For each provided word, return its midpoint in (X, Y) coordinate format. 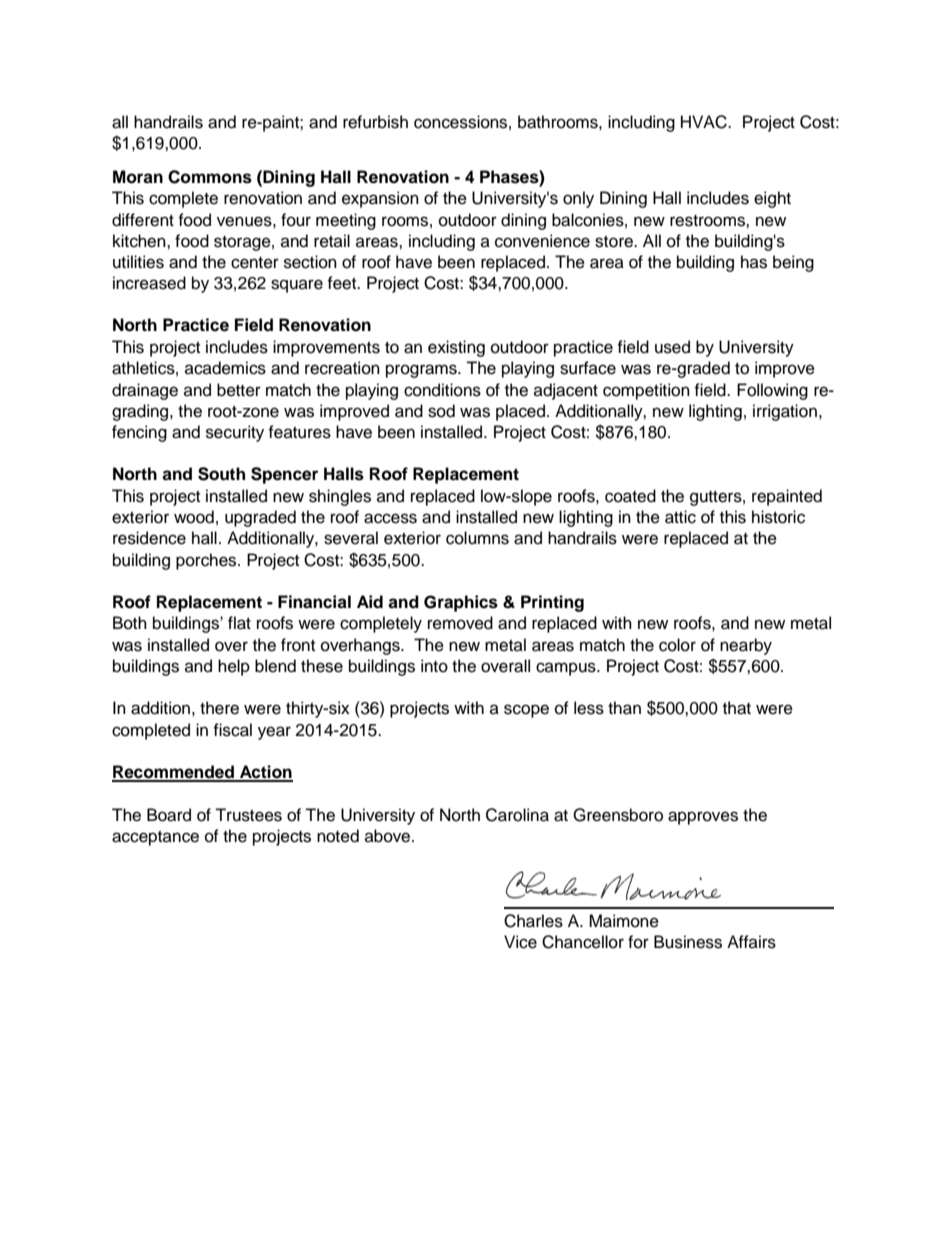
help (234, 667)
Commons (210, 177)
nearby (746, 646)
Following (772, 391)
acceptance (155, 838)
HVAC (705, 122)
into (434, 666)
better (239, 390)
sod (441, 411)
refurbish (375, 122)
